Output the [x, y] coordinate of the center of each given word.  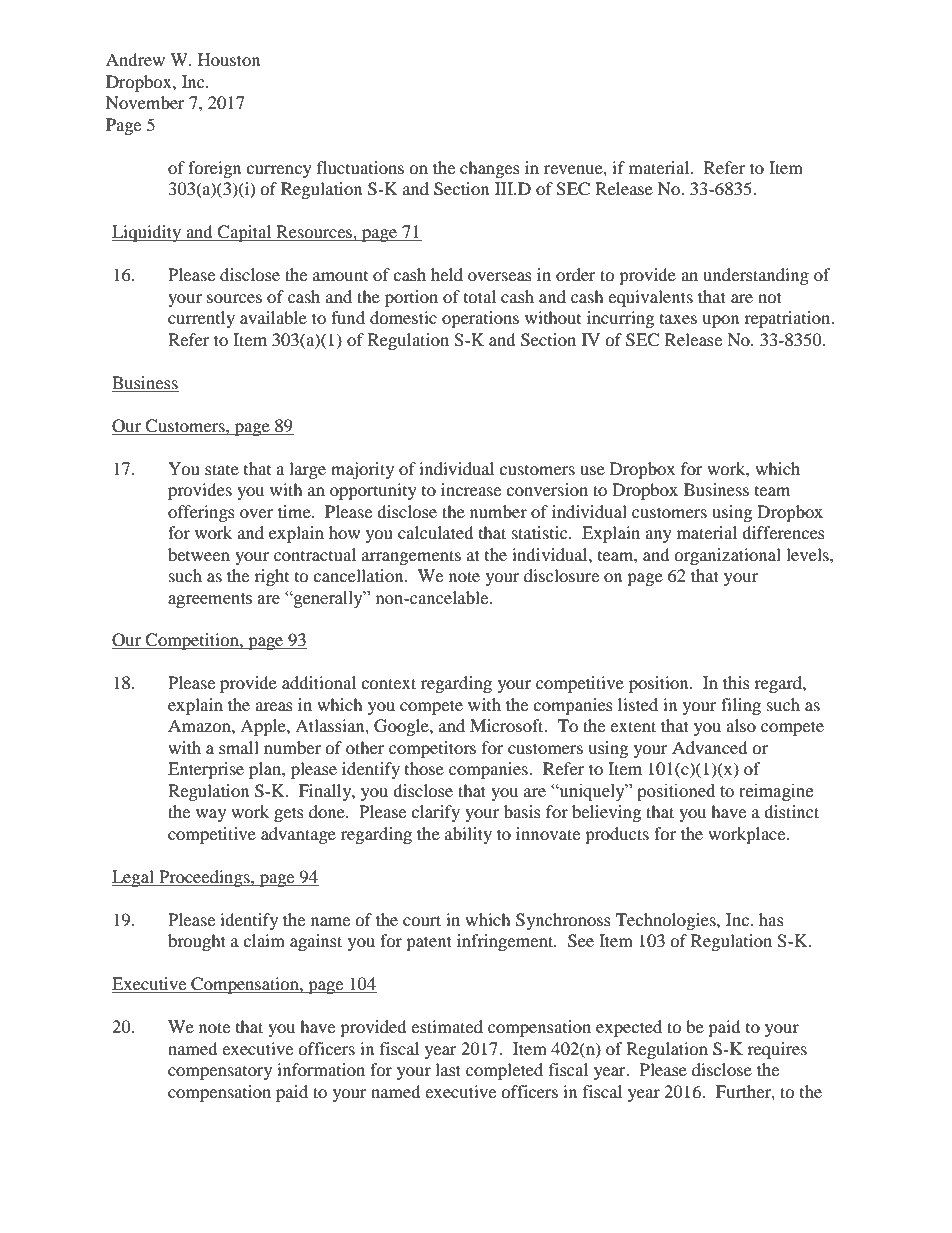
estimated [447, 1026]
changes [490, 169]
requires [777, 1050]
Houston [229, 59]
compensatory [220, 1073]
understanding [756, 276]
